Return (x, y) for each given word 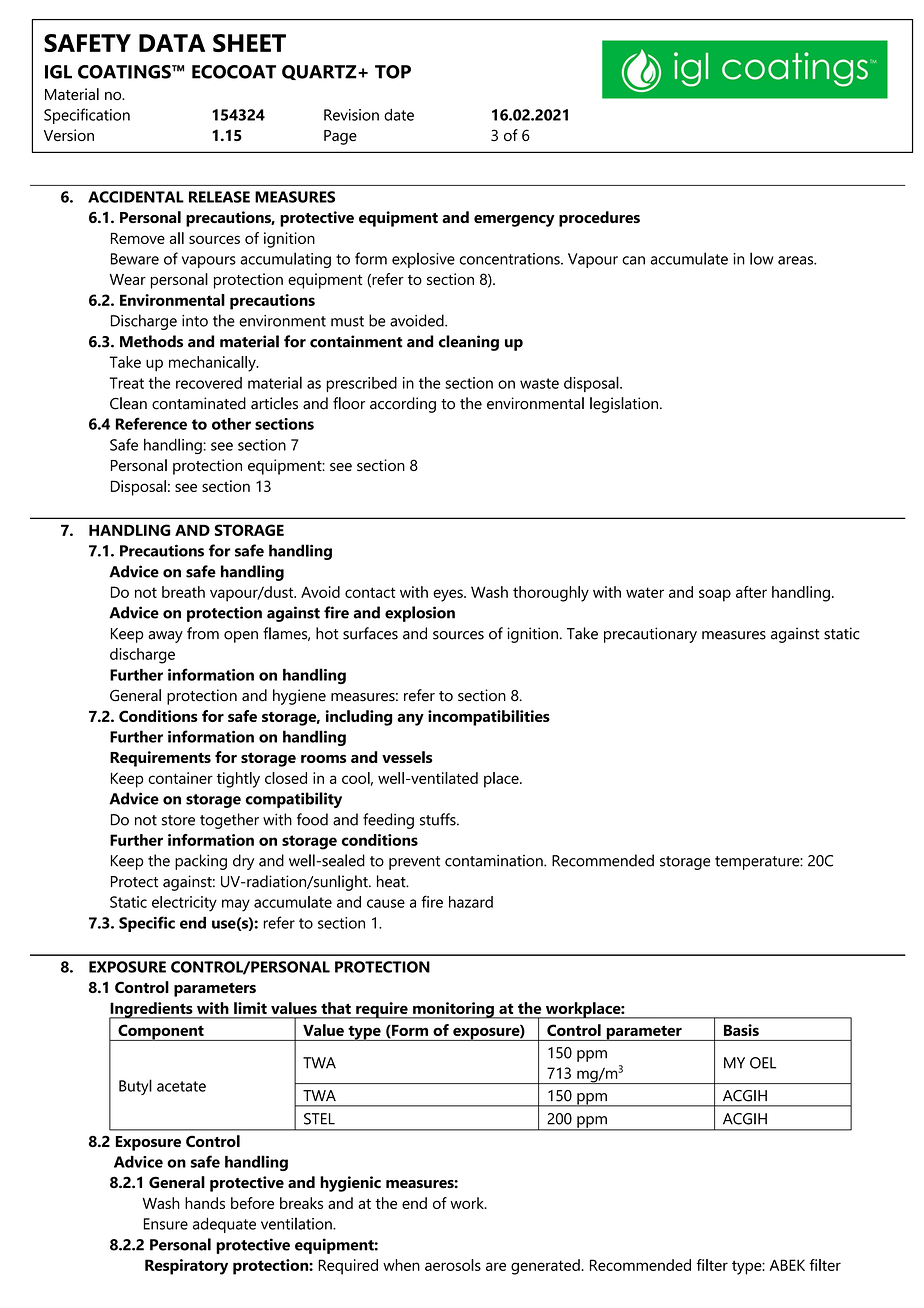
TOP (393, 72)
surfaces (370, 633)
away (165, 637)
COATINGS (125, 72)
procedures (599, 219)
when (401, 1265)
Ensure (166, 1224)
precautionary (650, 635)
